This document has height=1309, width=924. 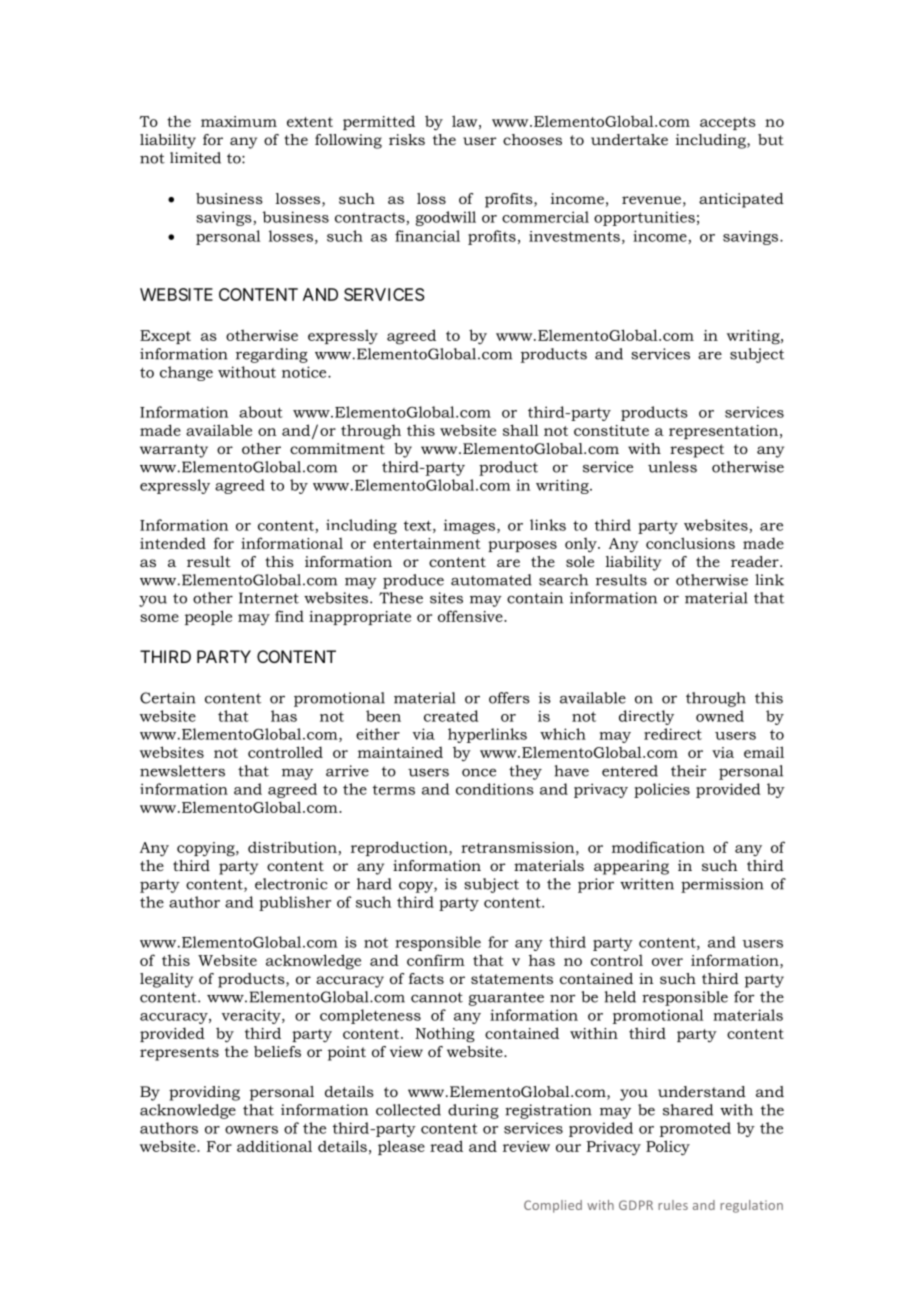 I want to click on offensive, so click(x=471, y=616).
